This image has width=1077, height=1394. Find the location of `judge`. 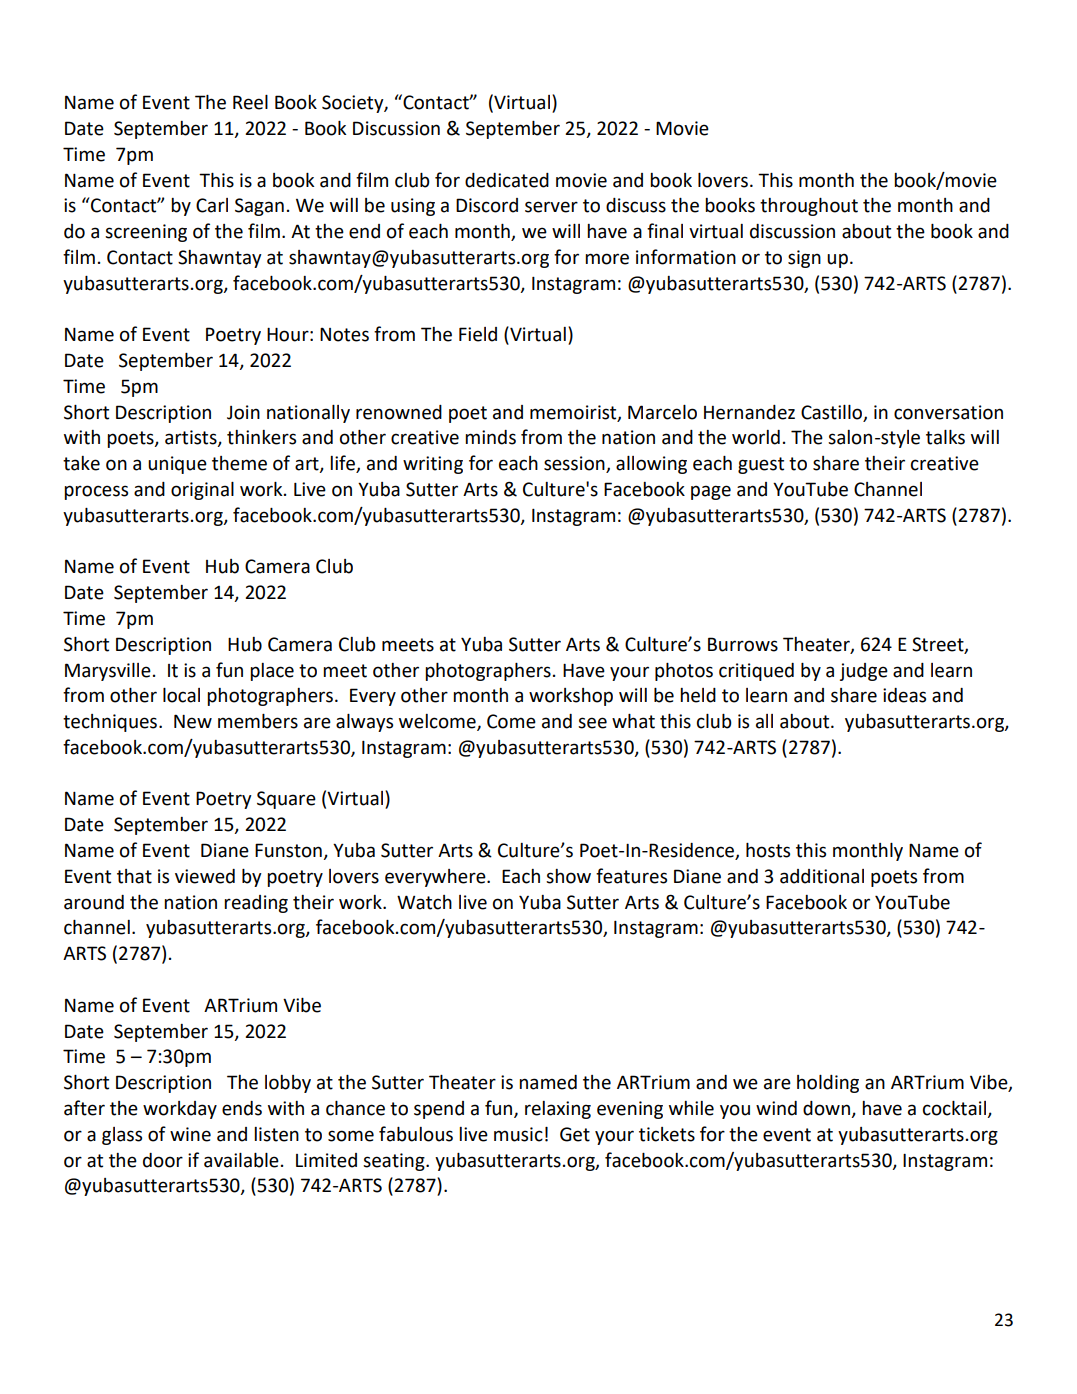

judge is located at coordinates (864, 672).
